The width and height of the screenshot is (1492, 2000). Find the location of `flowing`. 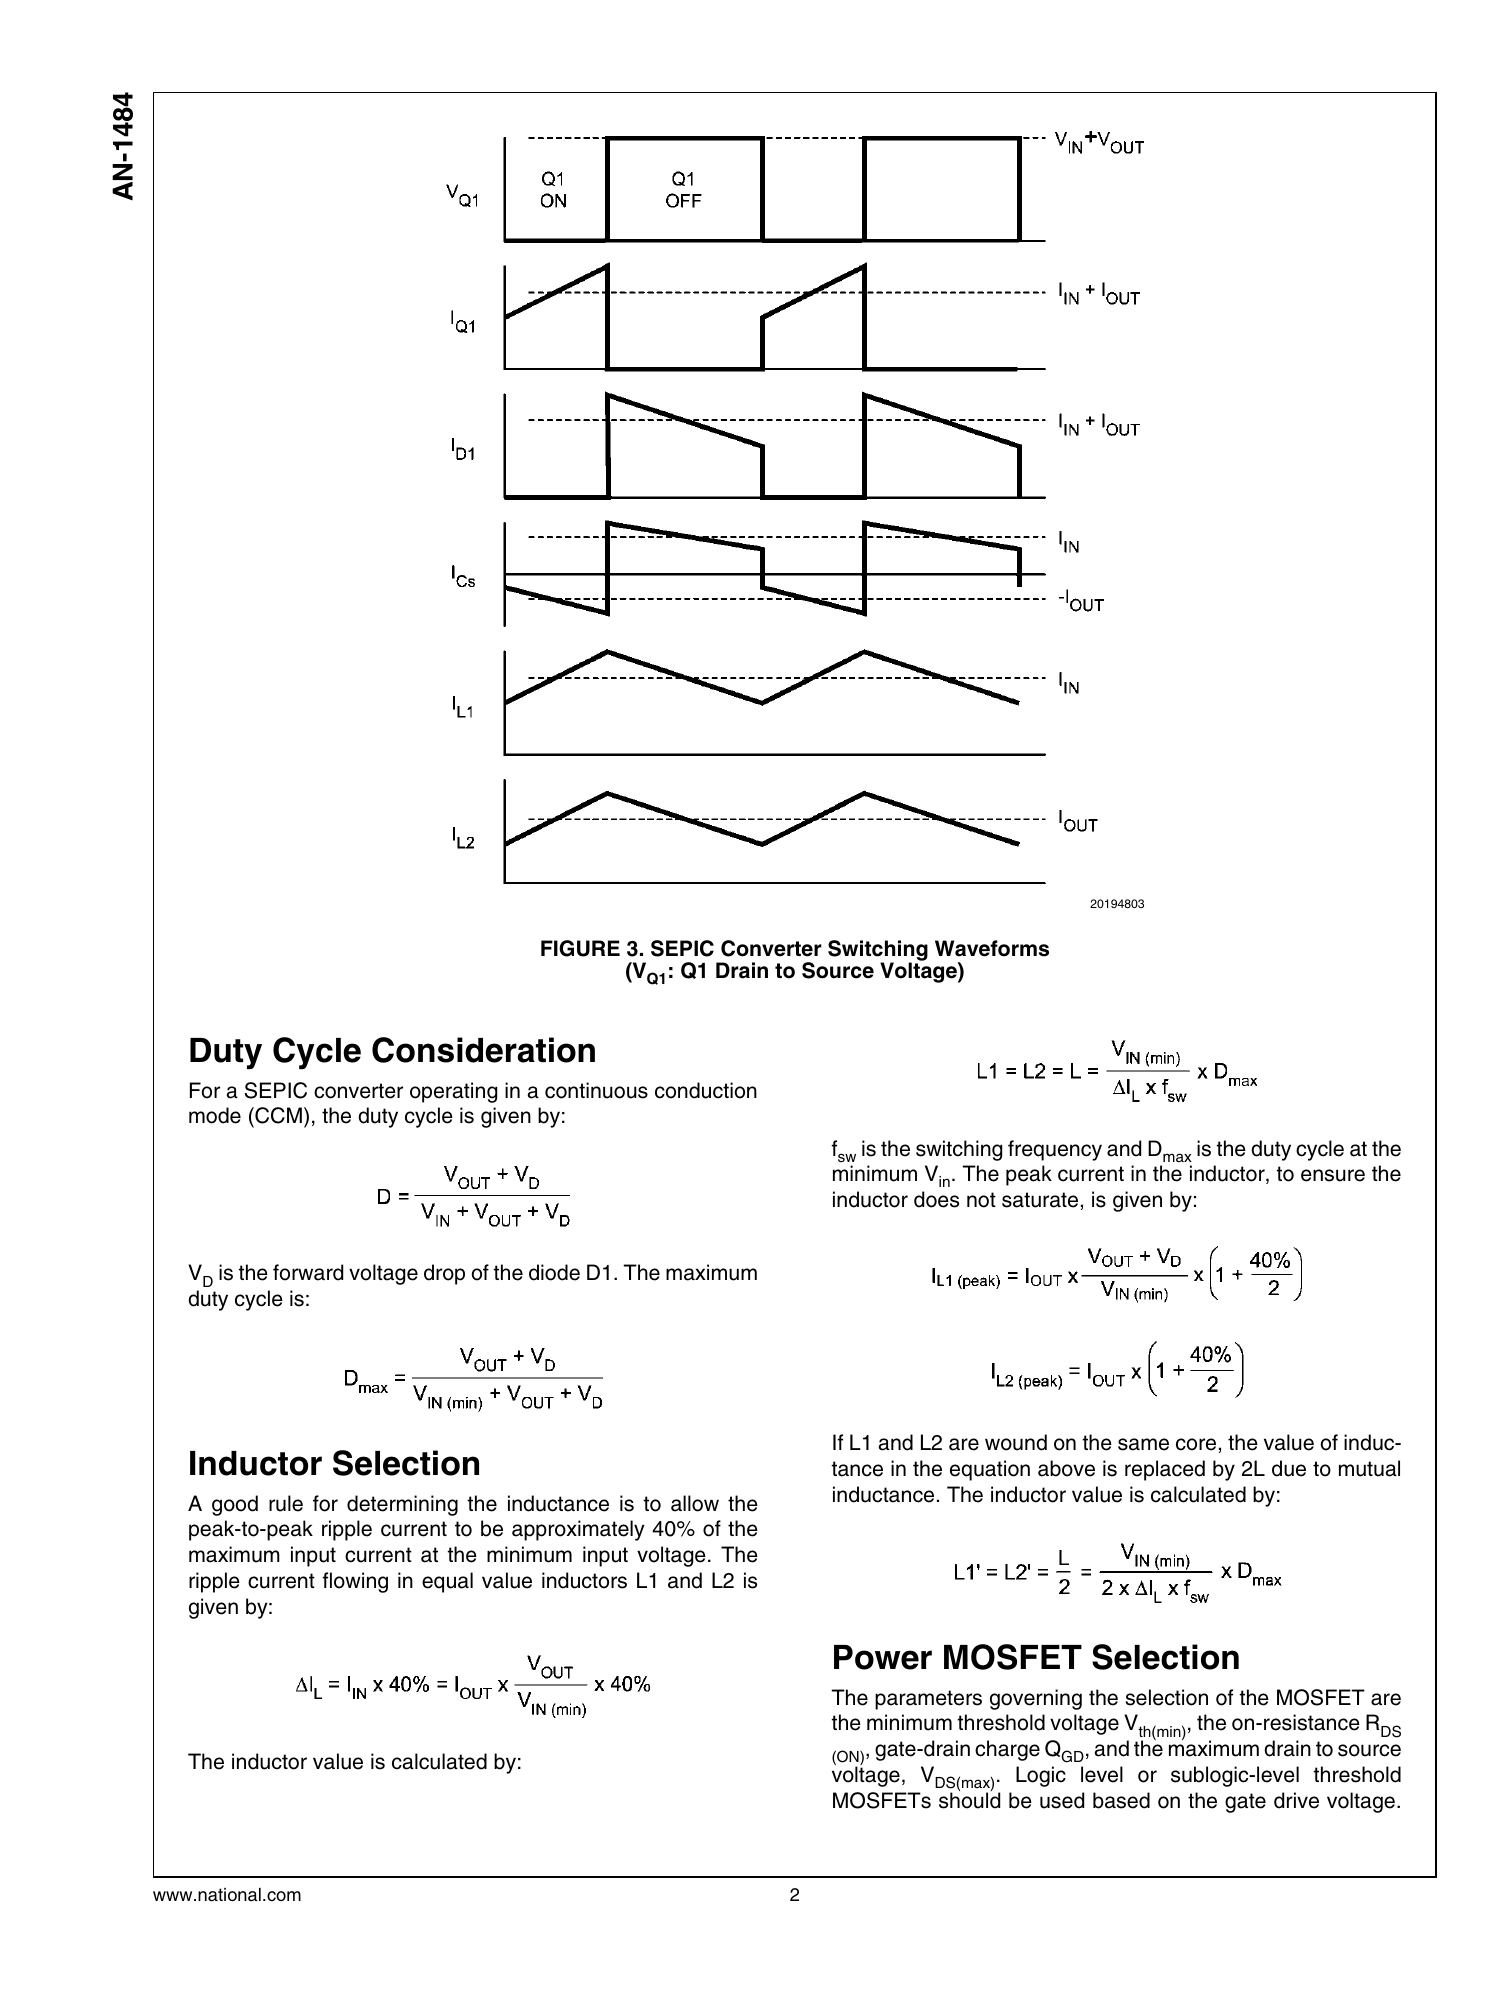

flowing is located at coordinates (355, 1582).
